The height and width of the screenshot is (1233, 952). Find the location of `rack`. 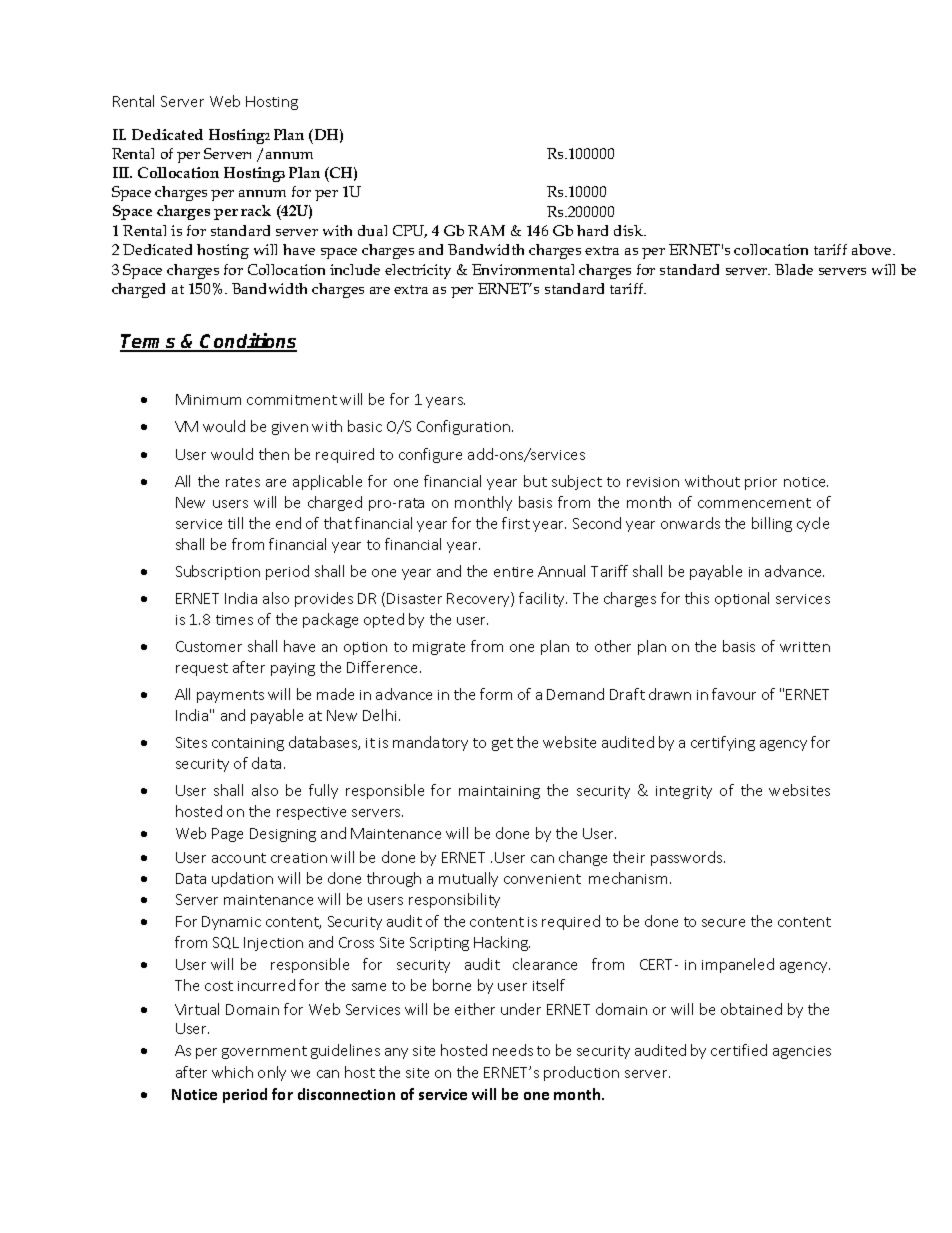

rack is located at coordinates (256, 210).
